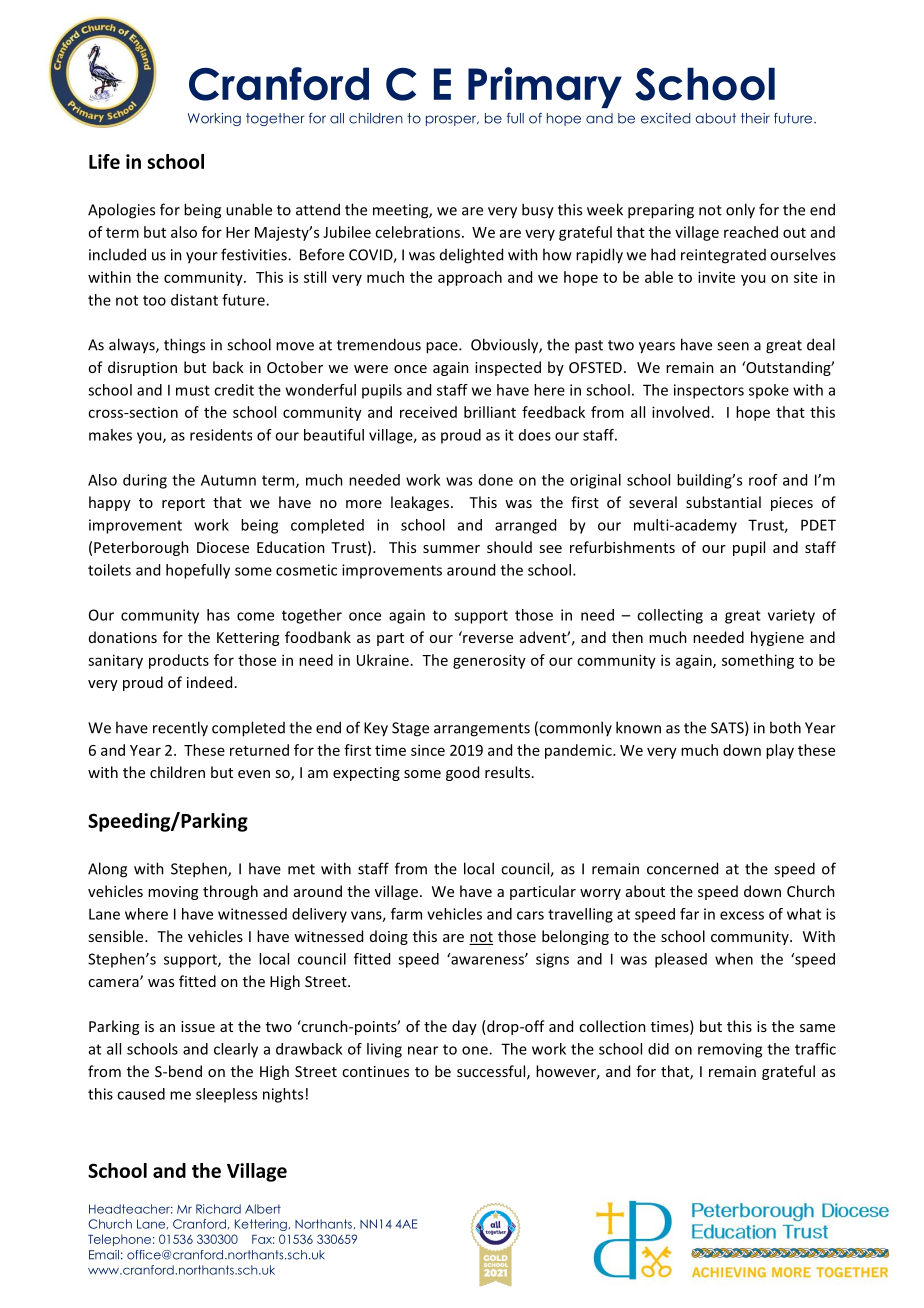 This screenshot has width=924, height=1308. What do you see at coordinates (452, 120) in the screenshot?
I see `prosper` at bounding box center [452, 120].
